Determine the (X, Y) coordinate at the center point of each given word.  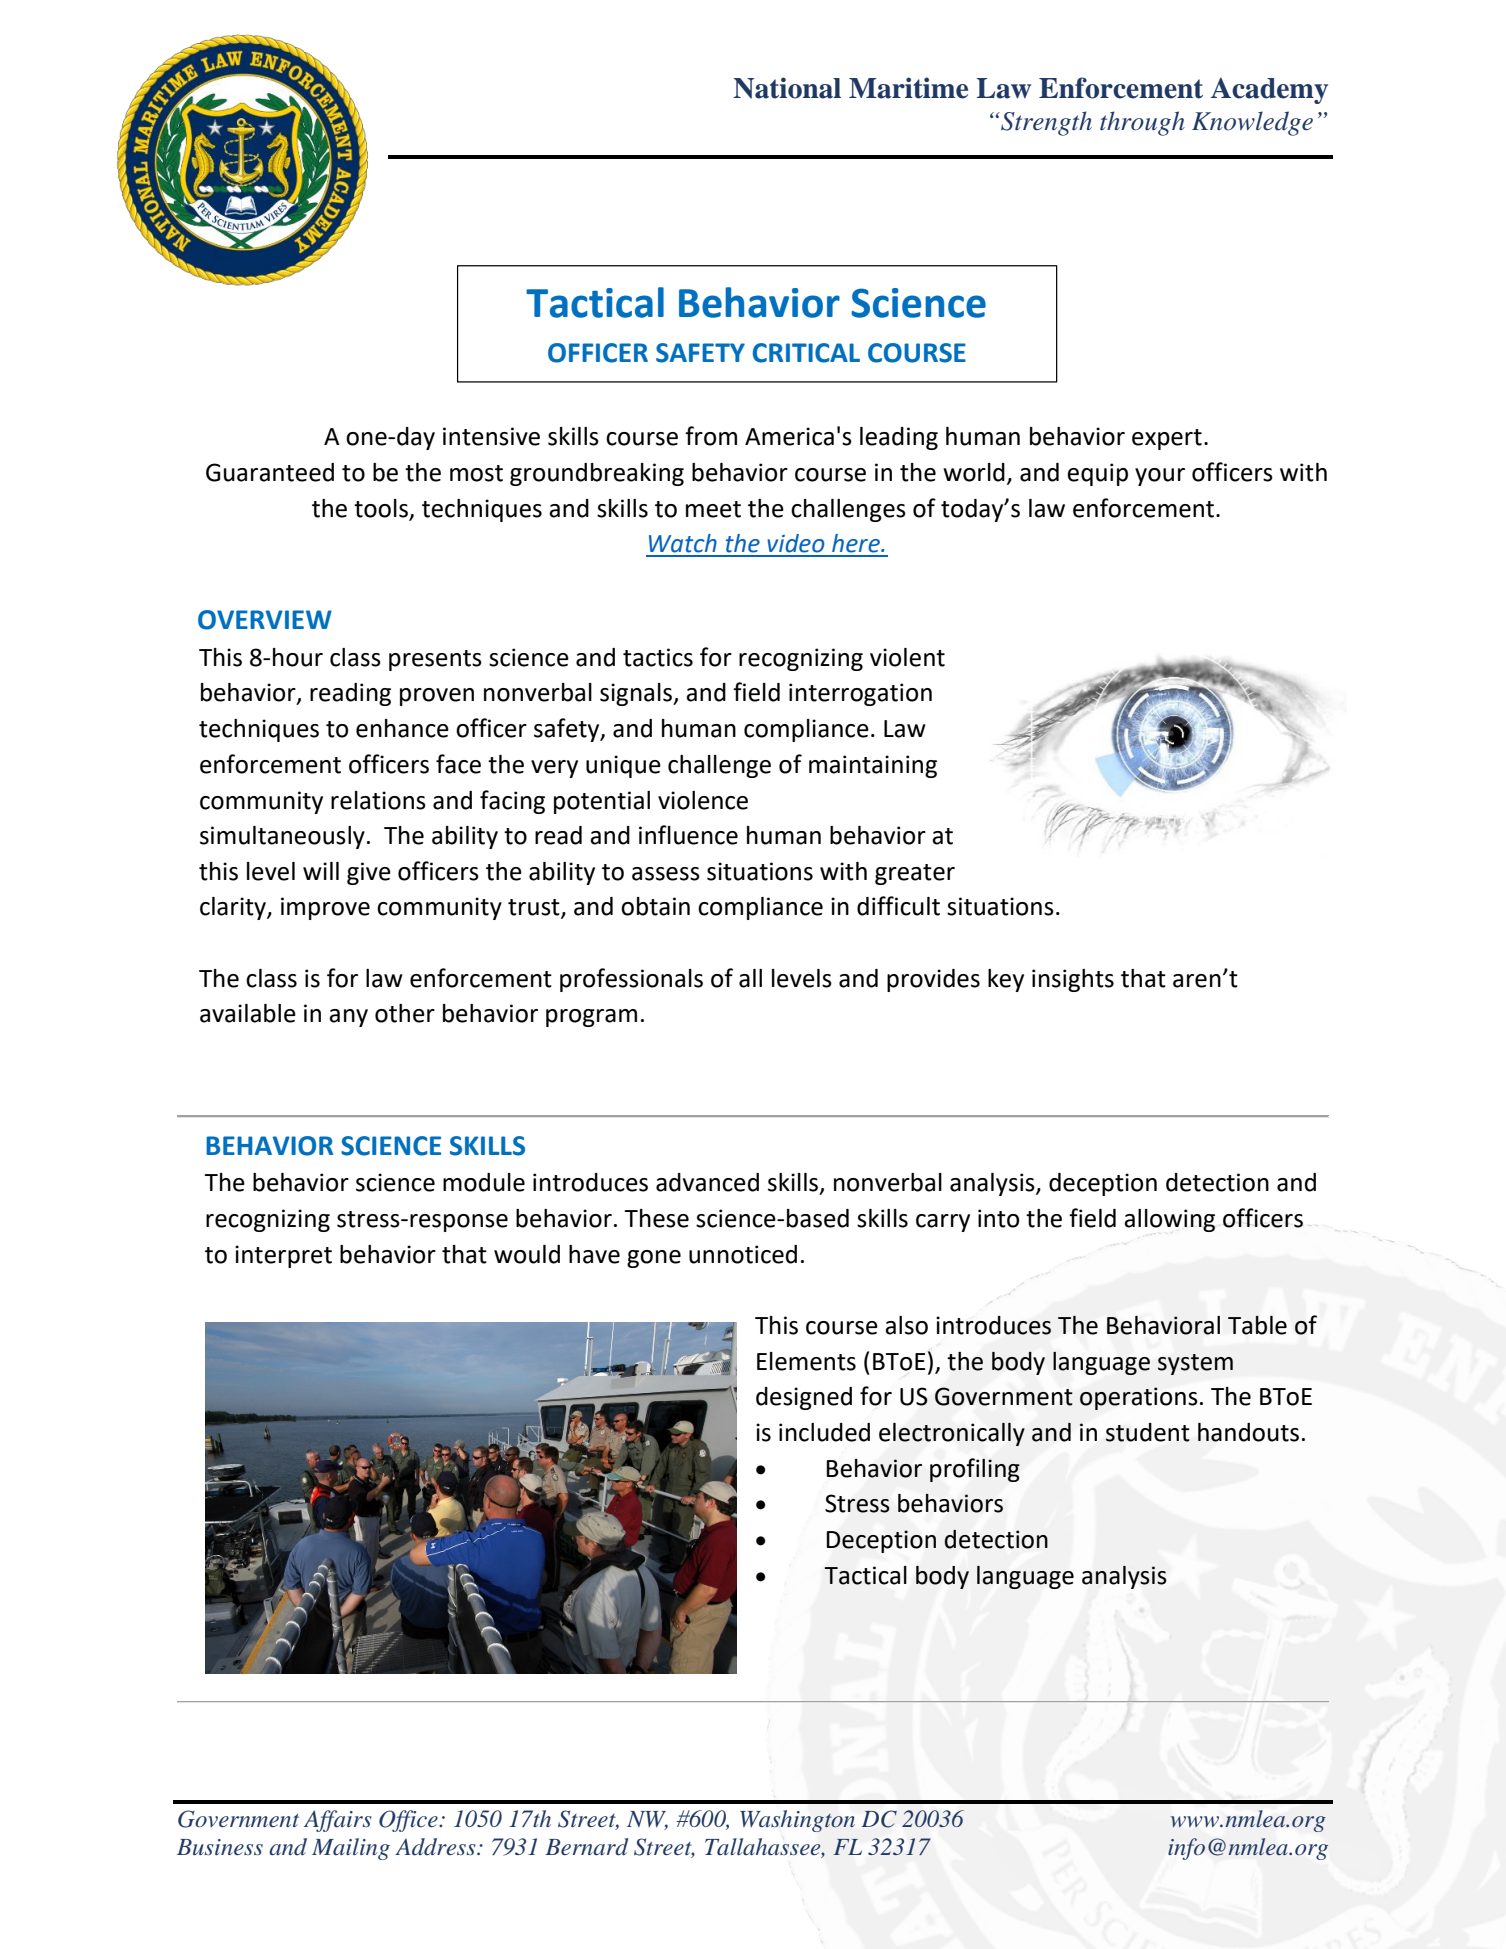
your (1160, 477)
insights (1073, 980)
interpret (283, 1256)
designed (804, 1398)
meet (713, 509)
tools (381, 508)
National (787, 88)
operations (1139, 1398)
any (348, 1018)
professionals (631, 980)
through (1142, 123)
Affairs (338, 1821)
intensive (491, 436)
